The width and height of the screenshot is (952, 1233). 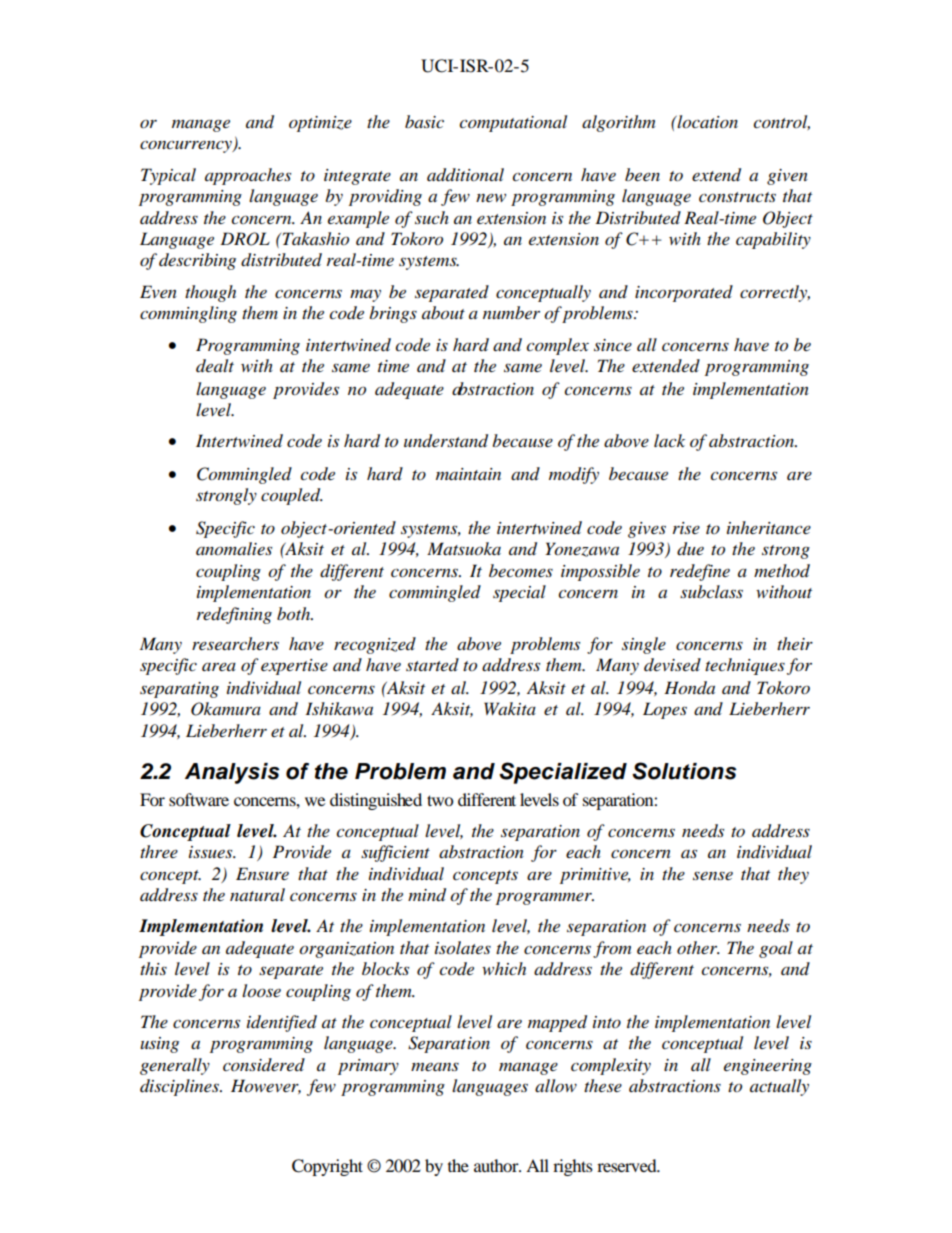 I want to click on incorporated, so click(x=684, y=293).
